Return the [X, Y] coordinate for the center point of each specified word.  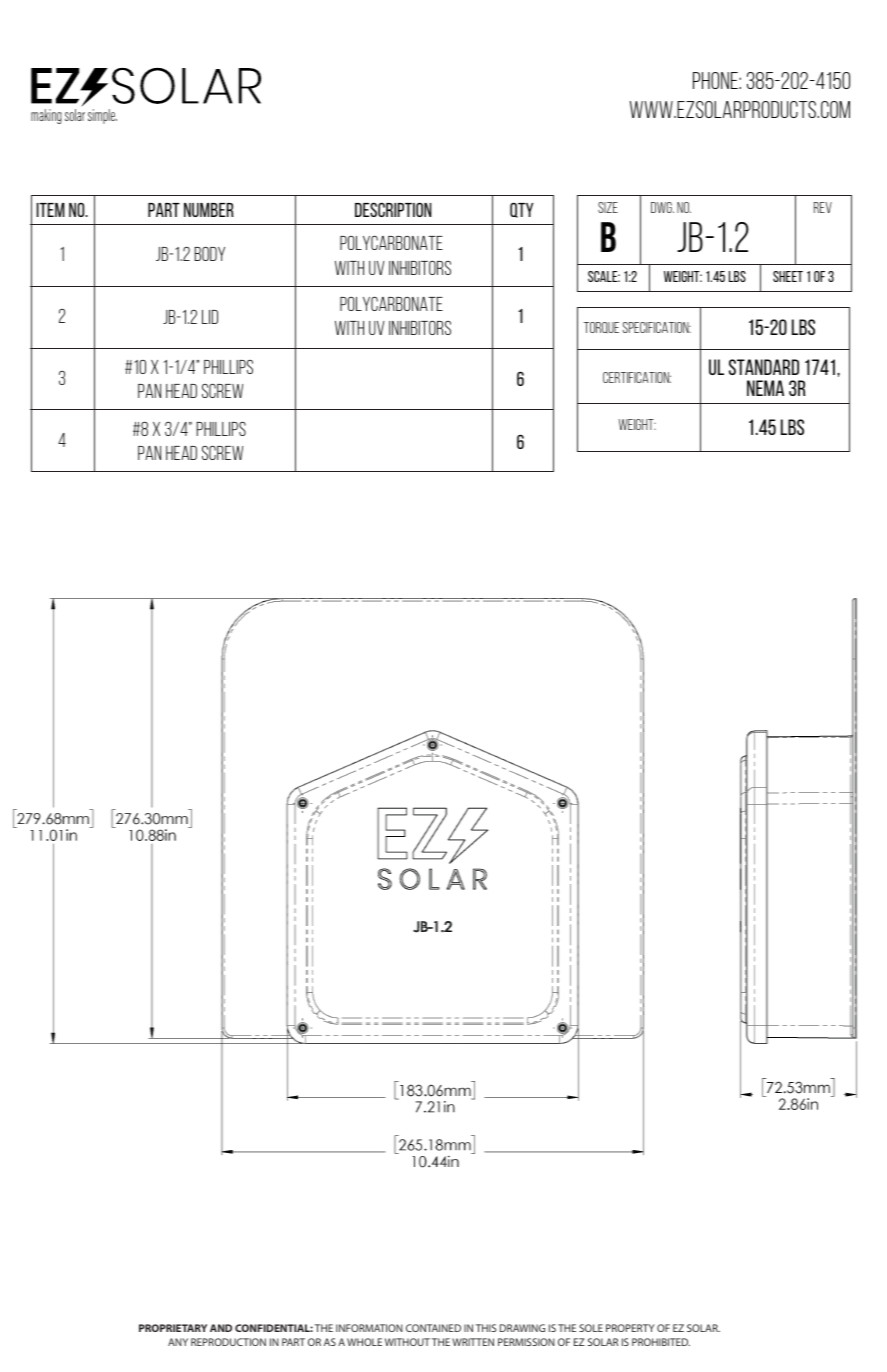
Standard [764, 367]
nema [765, 388]
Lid [210, 317]
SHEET [788, 276]
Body [209, 253]
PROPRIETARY [173, 1328]
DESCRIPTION [393, 209]
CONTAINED [433, 1328]
